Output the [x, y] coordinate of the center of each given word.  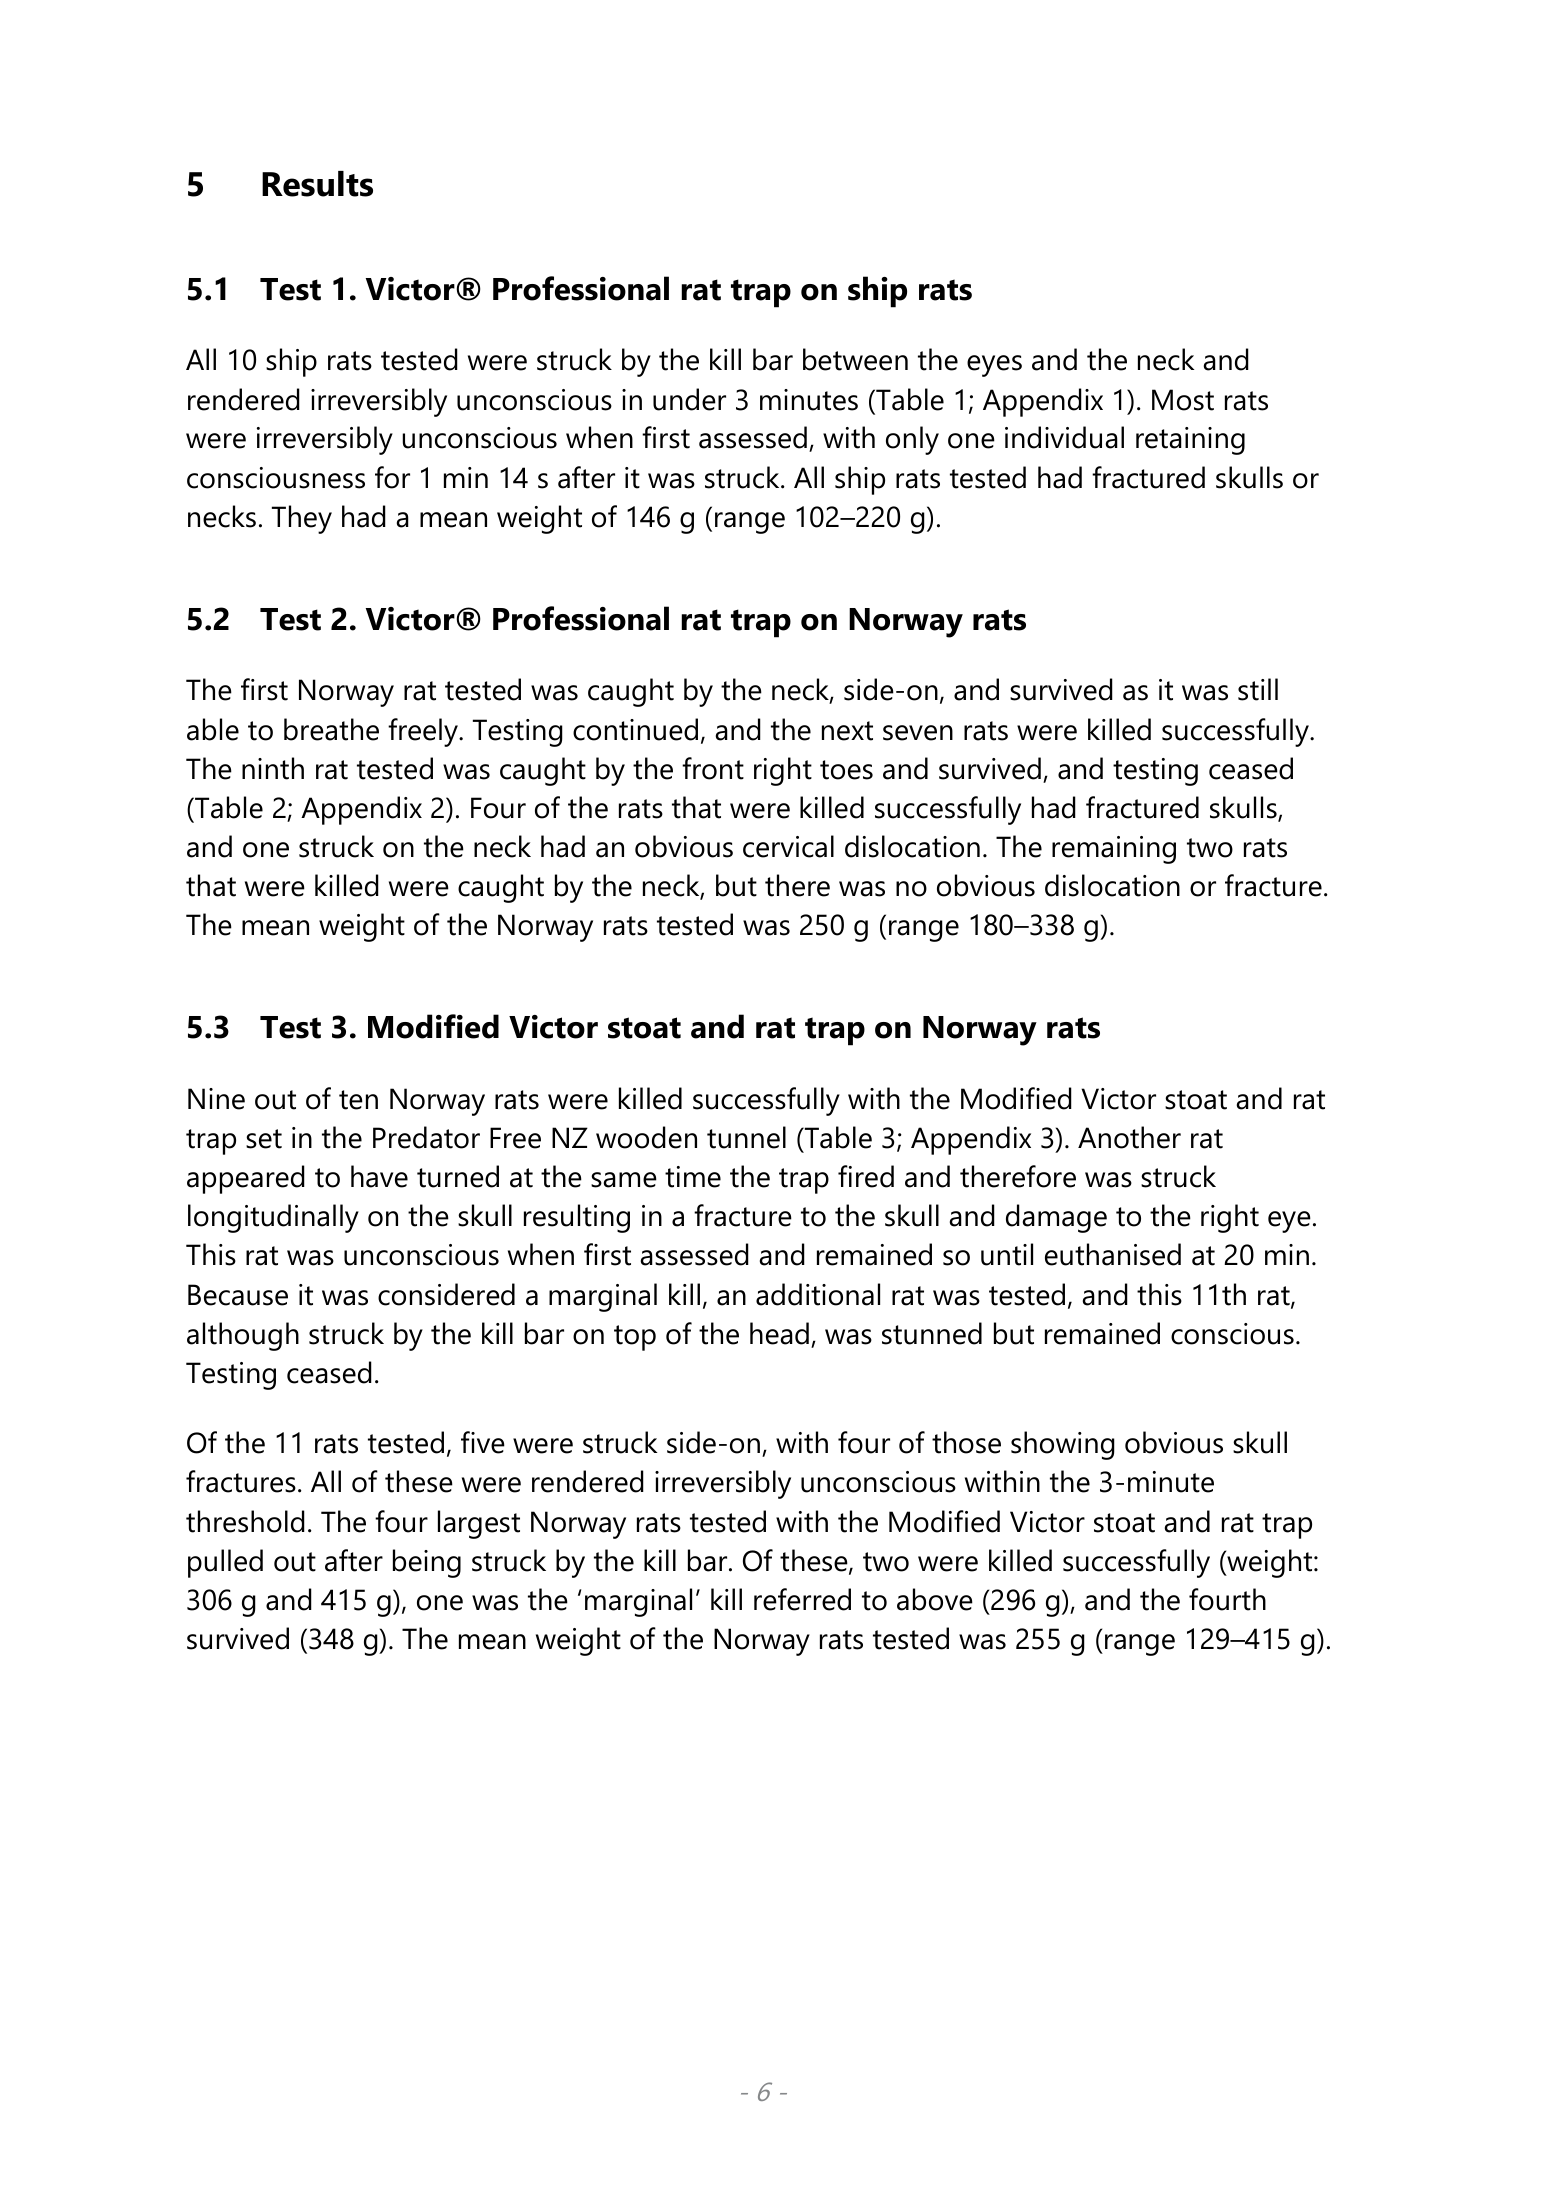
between [855, 359]
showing [1063, 1445]
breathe [331, 729]
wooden [646, 1137]
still [1258, 689]
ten [358, 1100]
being [427, 1563]
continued [635, 729]
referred [802, 1599]
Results [317, 184]
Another [1129, 1137]
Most [1183, 400]
